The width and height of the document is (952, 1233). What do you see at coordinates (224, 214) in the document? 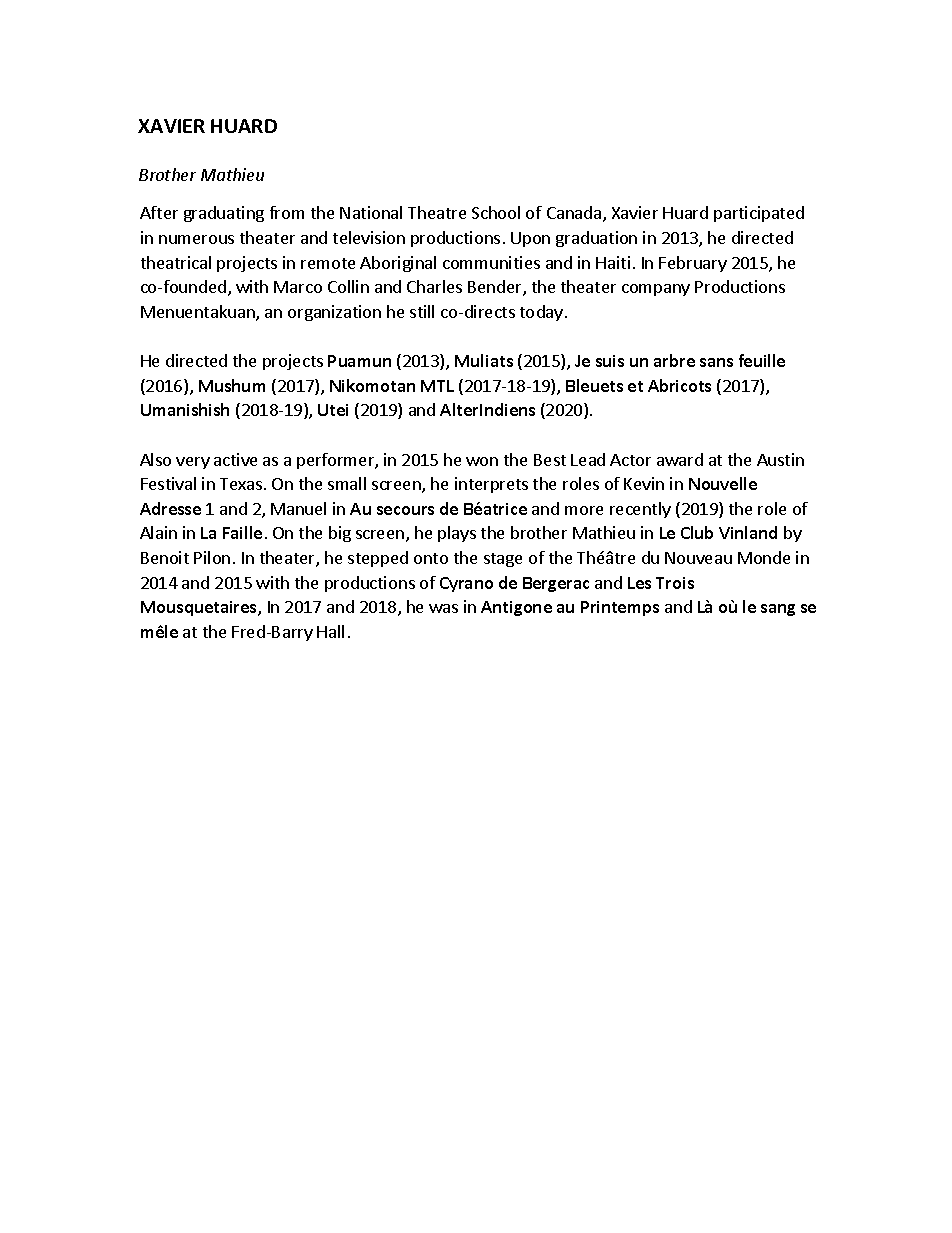
I see `graduating` at bounding box center [224, 214].
